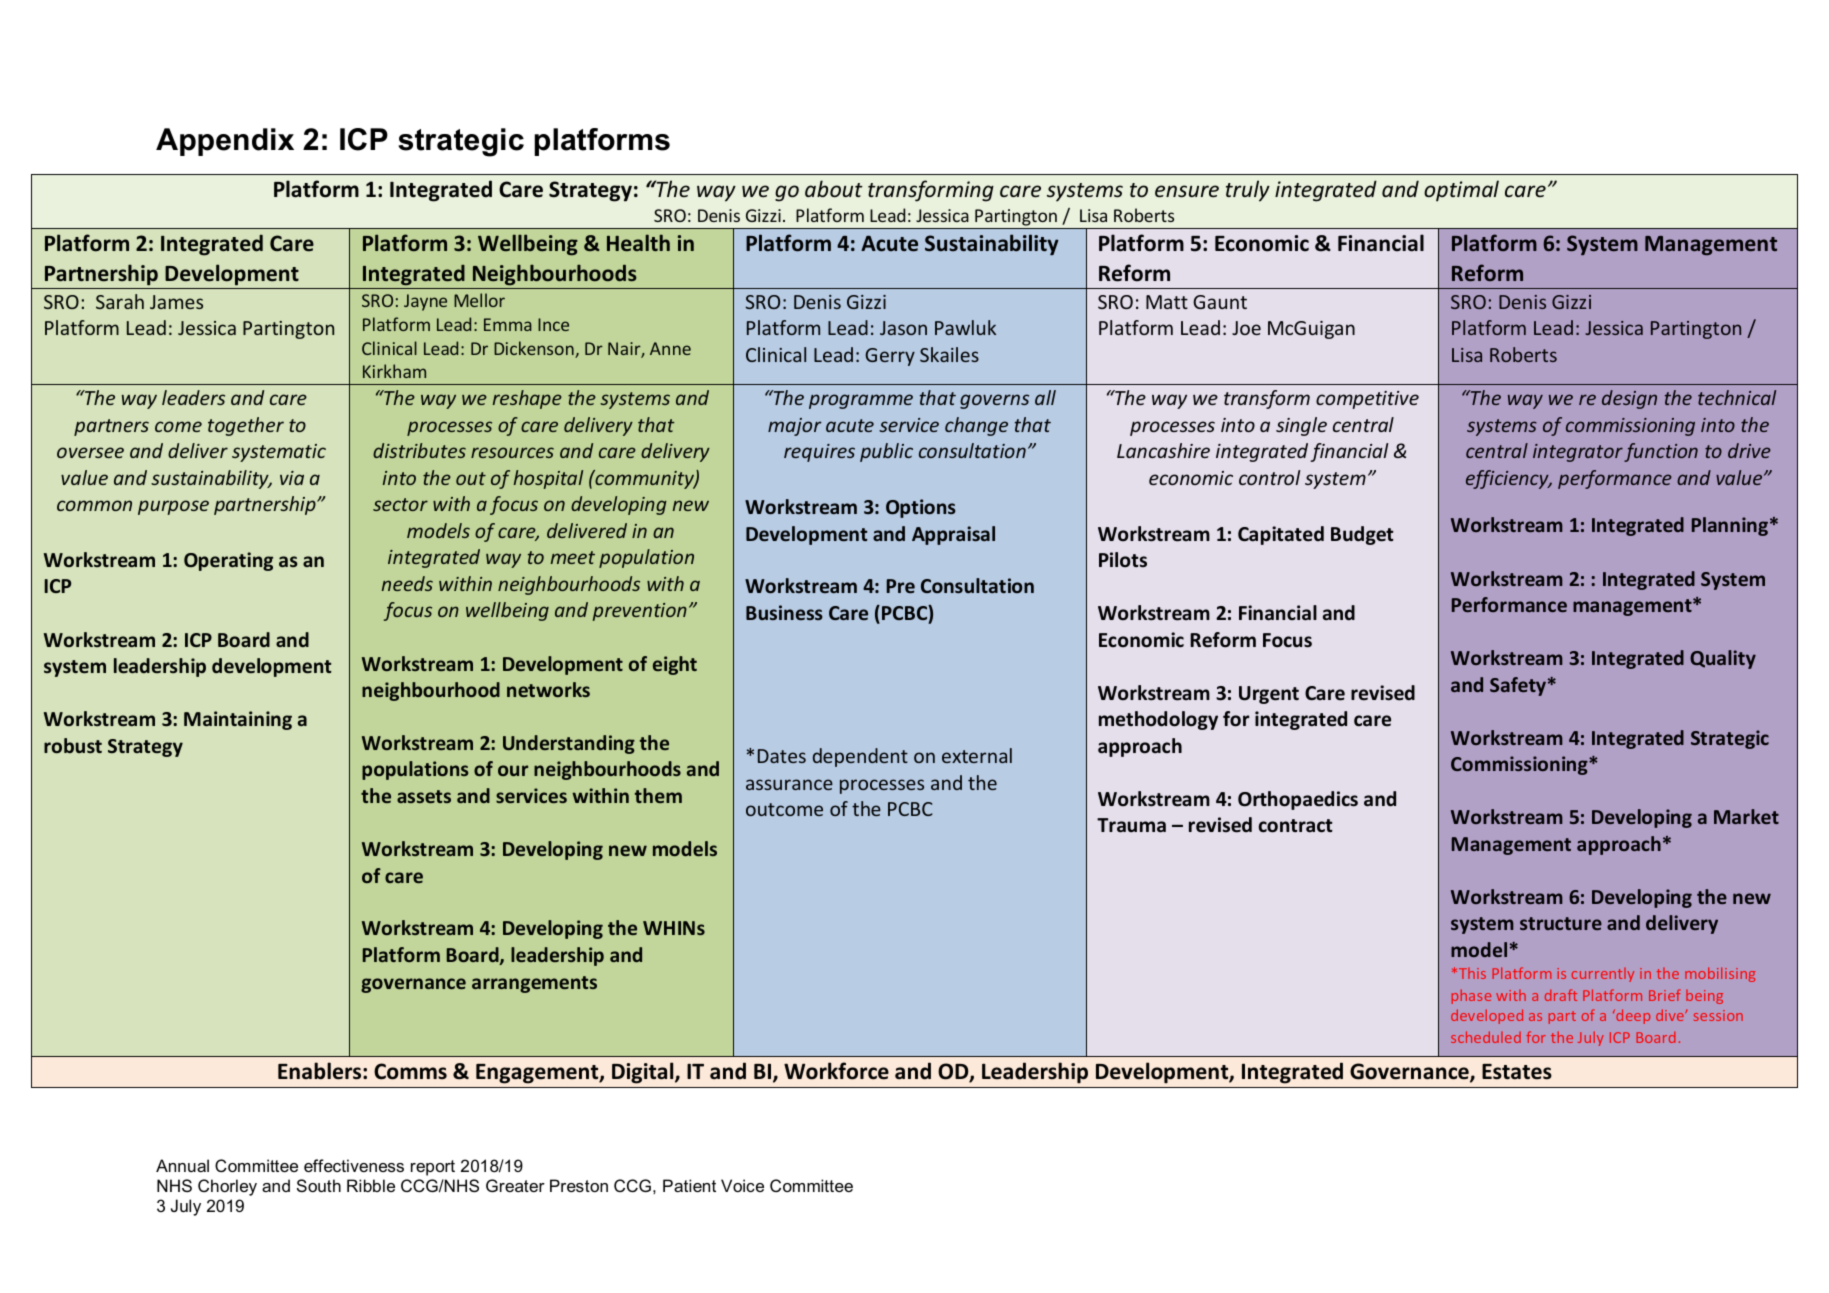  What do you see at coordinates (789, 784) in the page?
I see `assurance` at bounding box center [789, 784].
